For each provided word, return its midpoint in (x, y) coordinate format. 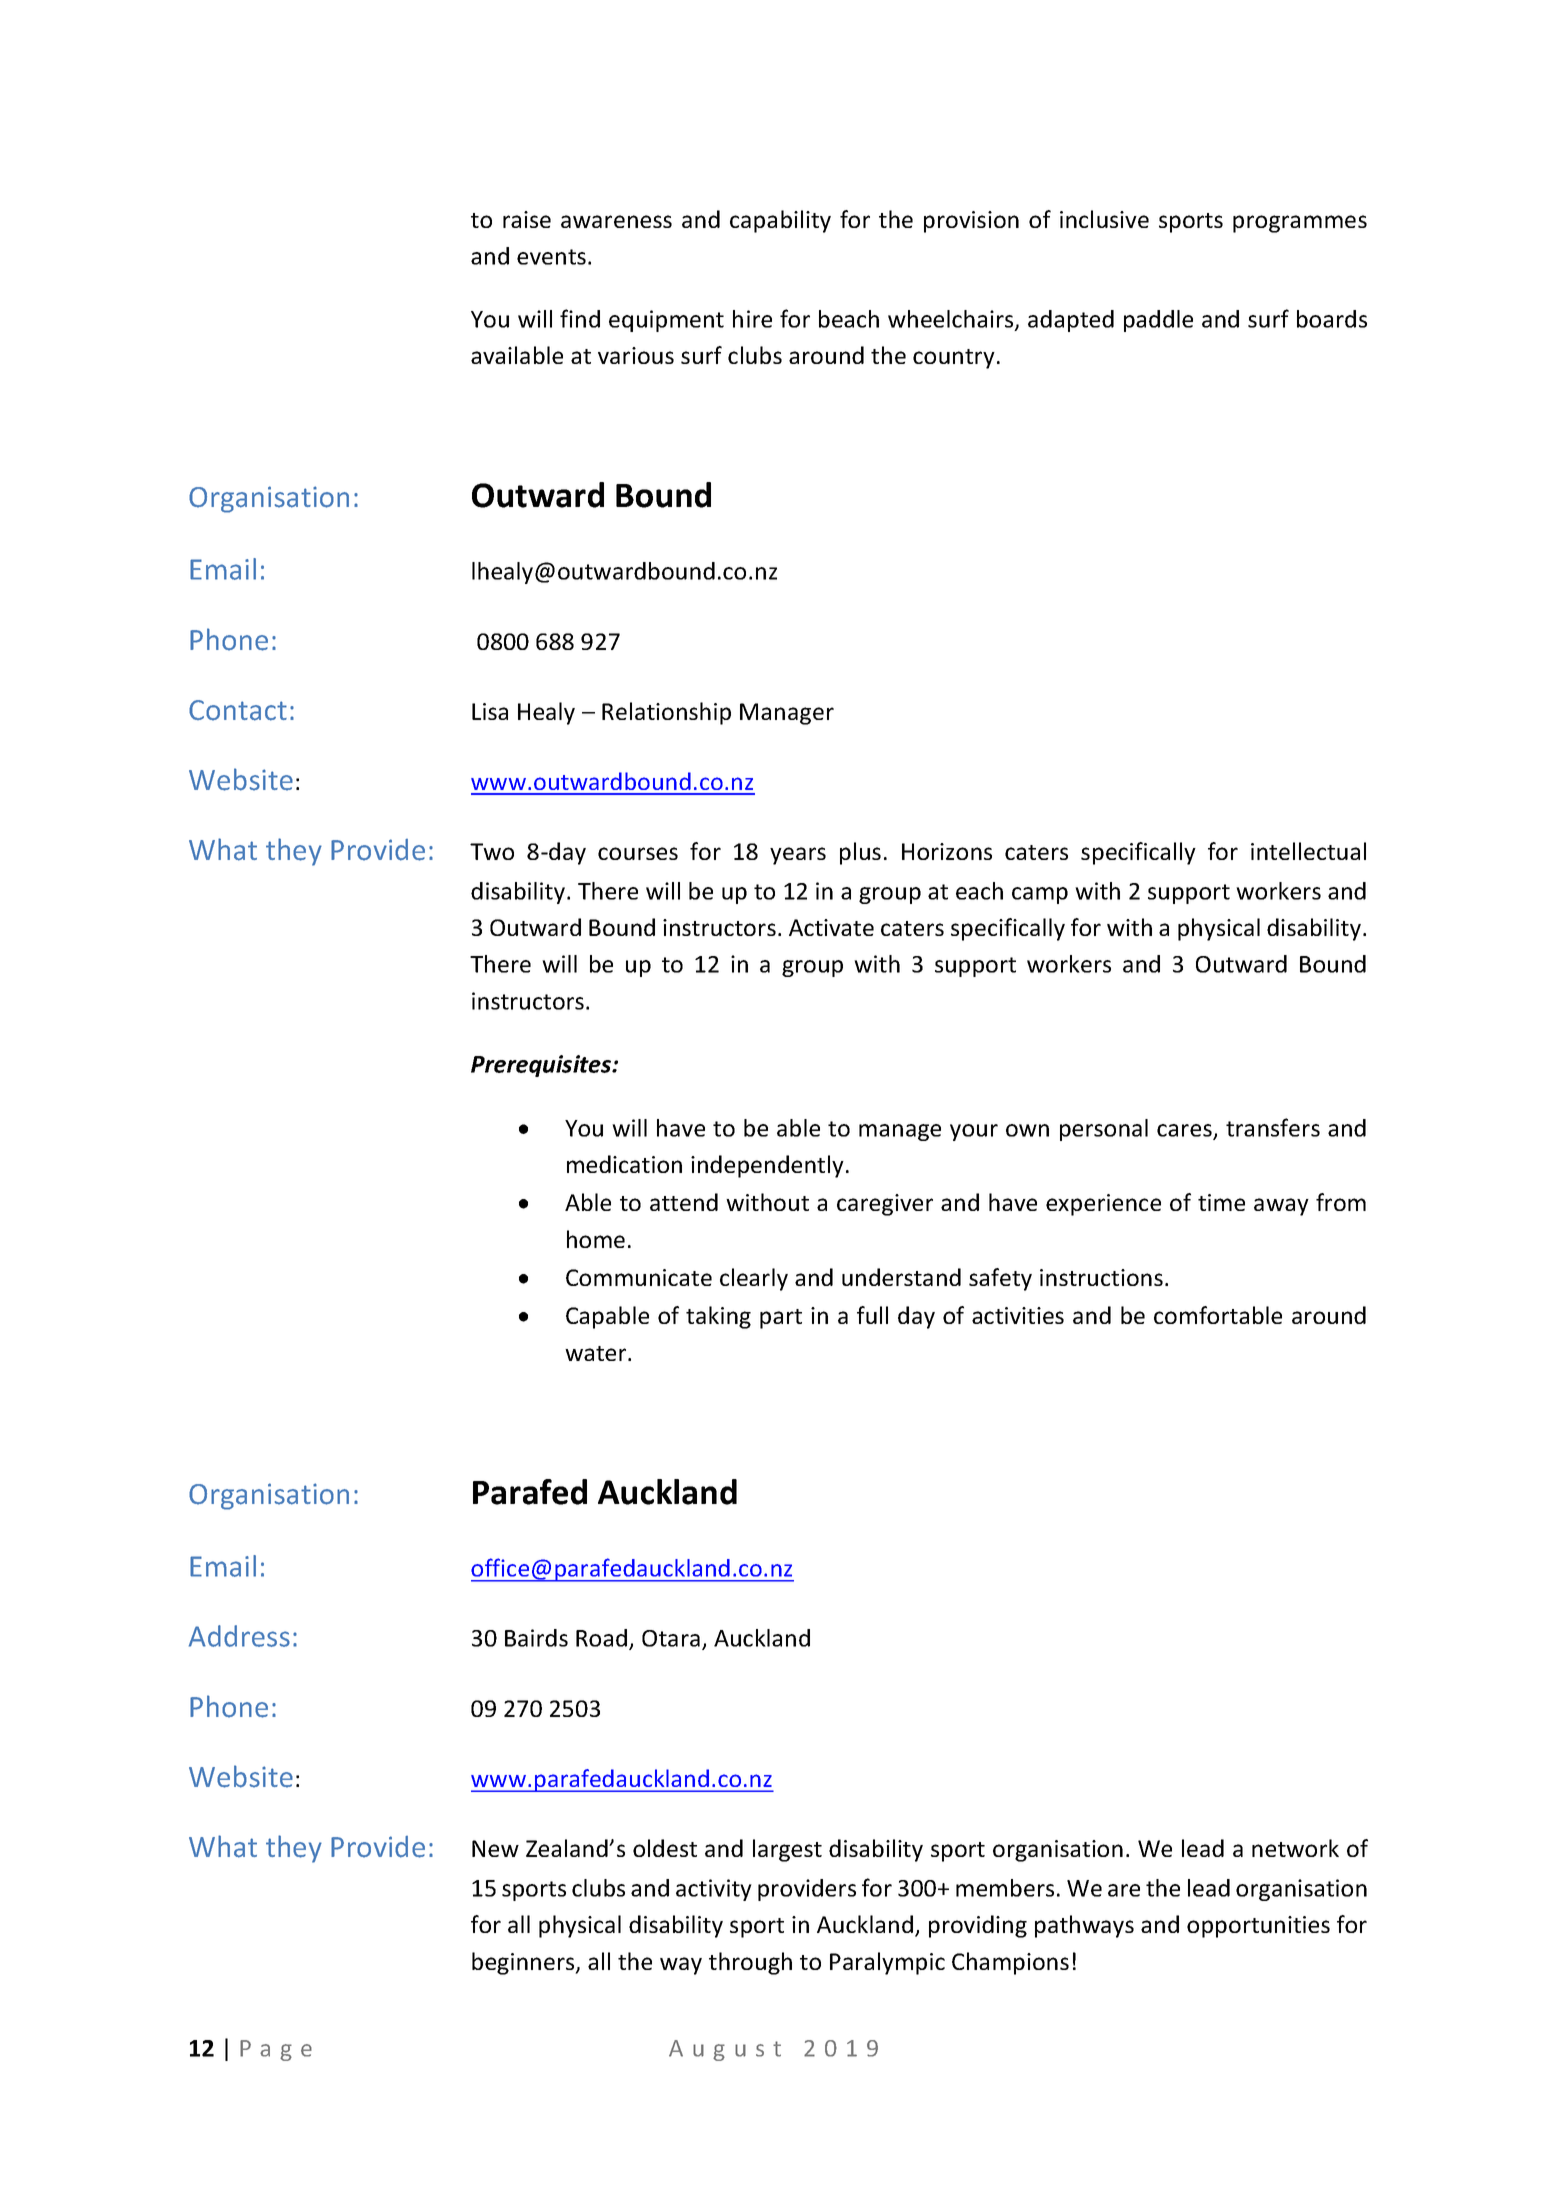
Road (601, 1638)
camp (1040, 895)
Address (239, 1636)
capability (780, 221)
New (495, 1848)
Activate (831, 927)
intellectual (1308, 851)
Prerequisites (542, 1066)
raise (527, 219)
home (596, 1239)
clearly (754, 1279)
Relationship (666, 713)
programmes (1300, 224)
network (1295, 1848)
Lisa (490, 711)
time (1221, 1202)
